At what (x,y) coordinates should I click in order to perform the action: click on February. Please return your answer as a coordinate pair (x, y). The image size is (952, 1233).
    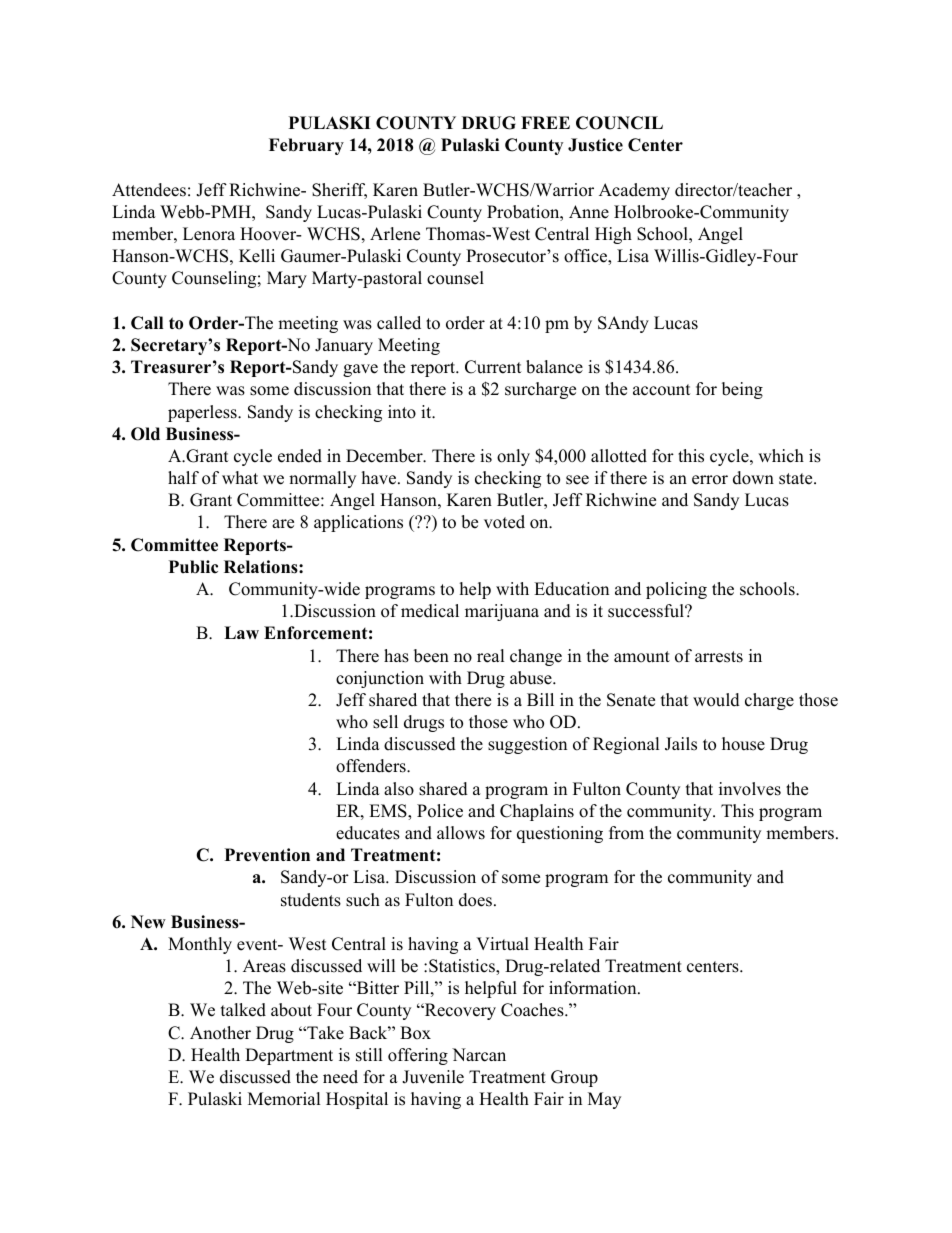
    Looking at the image, I should click on (306, 146).
